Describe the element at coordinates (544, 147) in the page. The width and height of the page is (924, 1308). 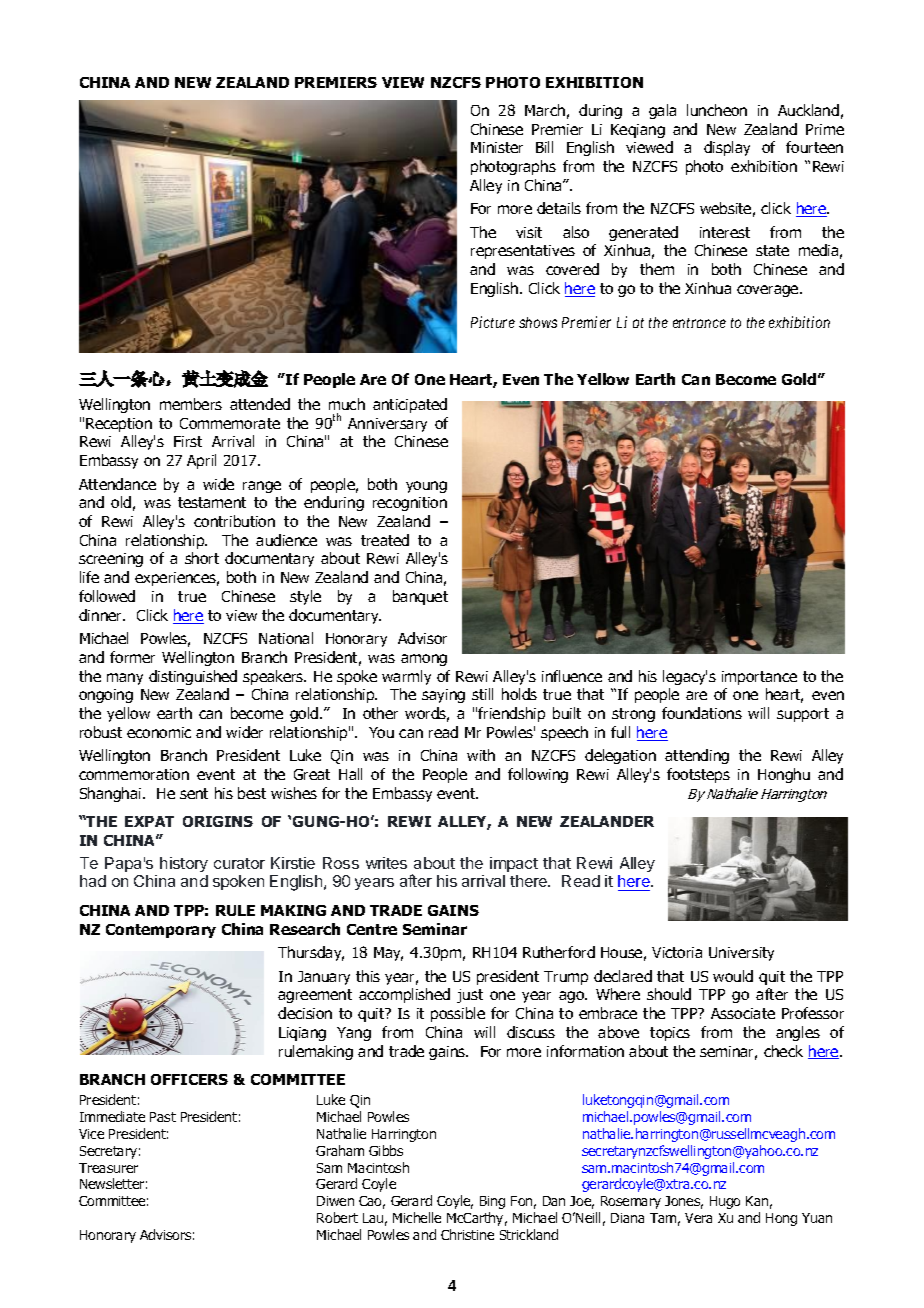
I see `Bill` at that location.
